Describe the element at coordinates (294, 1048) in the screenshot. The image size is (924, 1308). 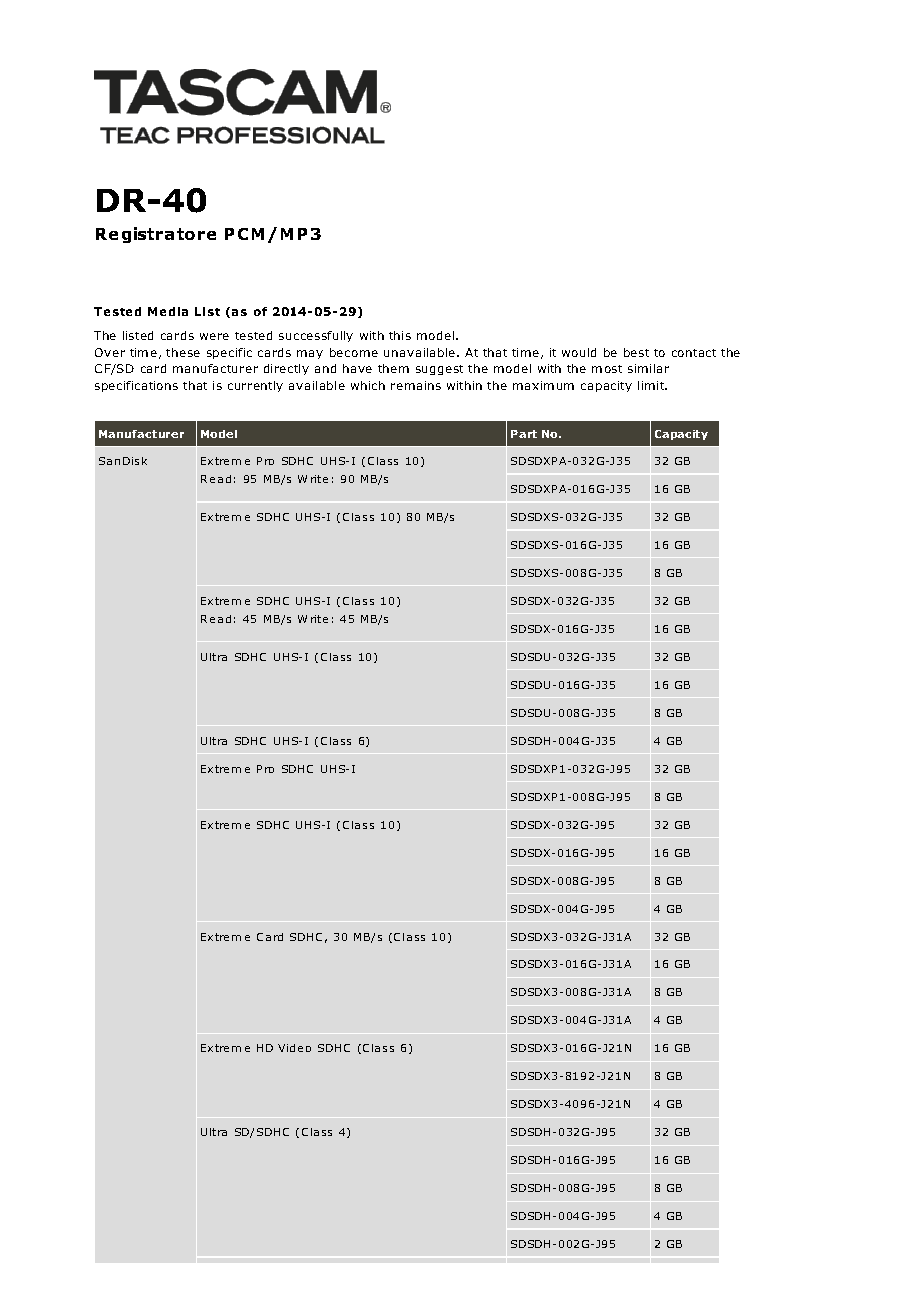
I see `Video` at that location.
